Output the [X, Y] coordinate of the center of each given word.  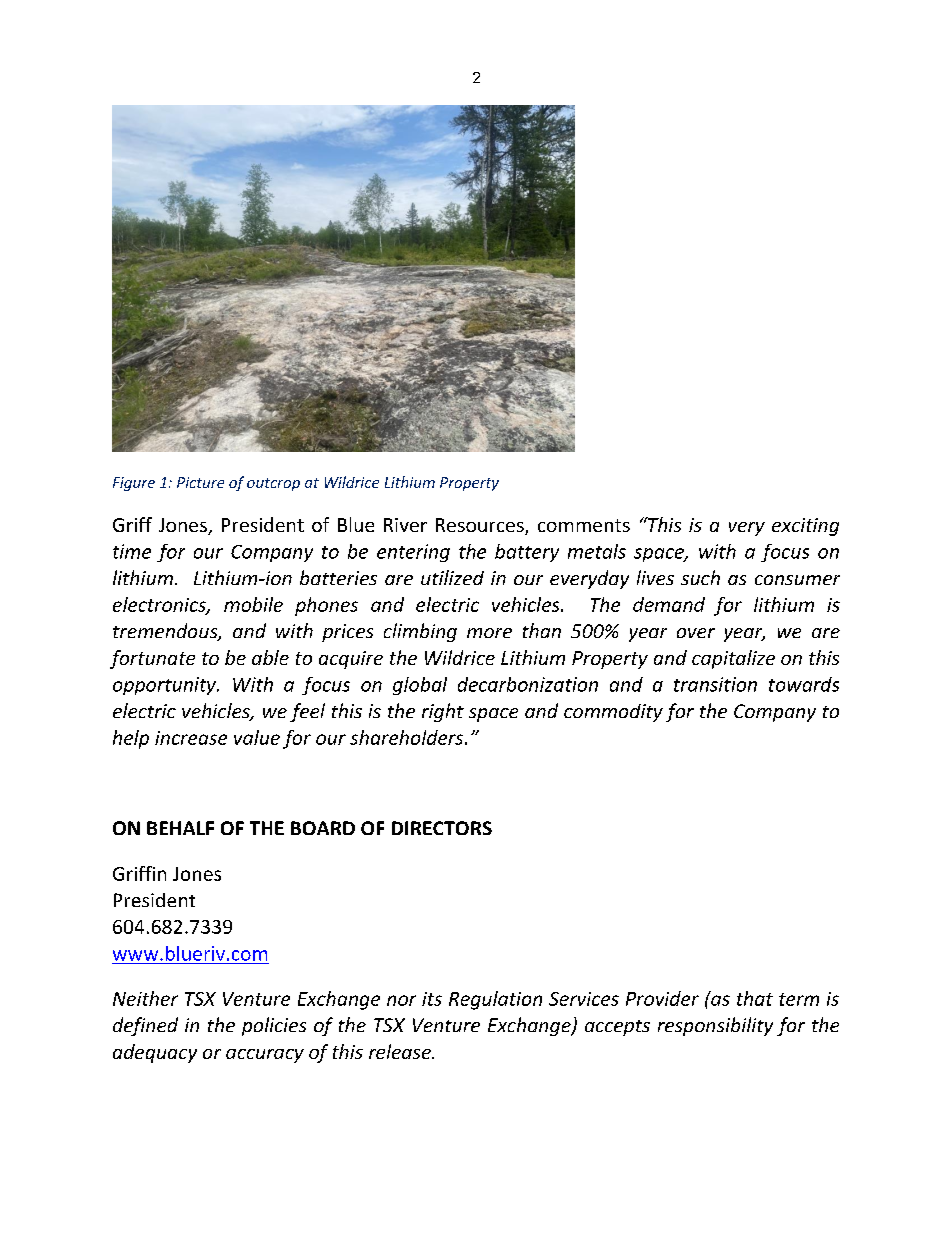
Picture [200, 482]
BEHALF [180, 828]
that [755, 998]
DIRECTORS [442, 828]
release [401, 1051]
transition [715, 684]
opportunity [165, 686]
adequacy [155, 1053]
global [420, 686]
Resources [481, 526]
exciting [805, 527]
